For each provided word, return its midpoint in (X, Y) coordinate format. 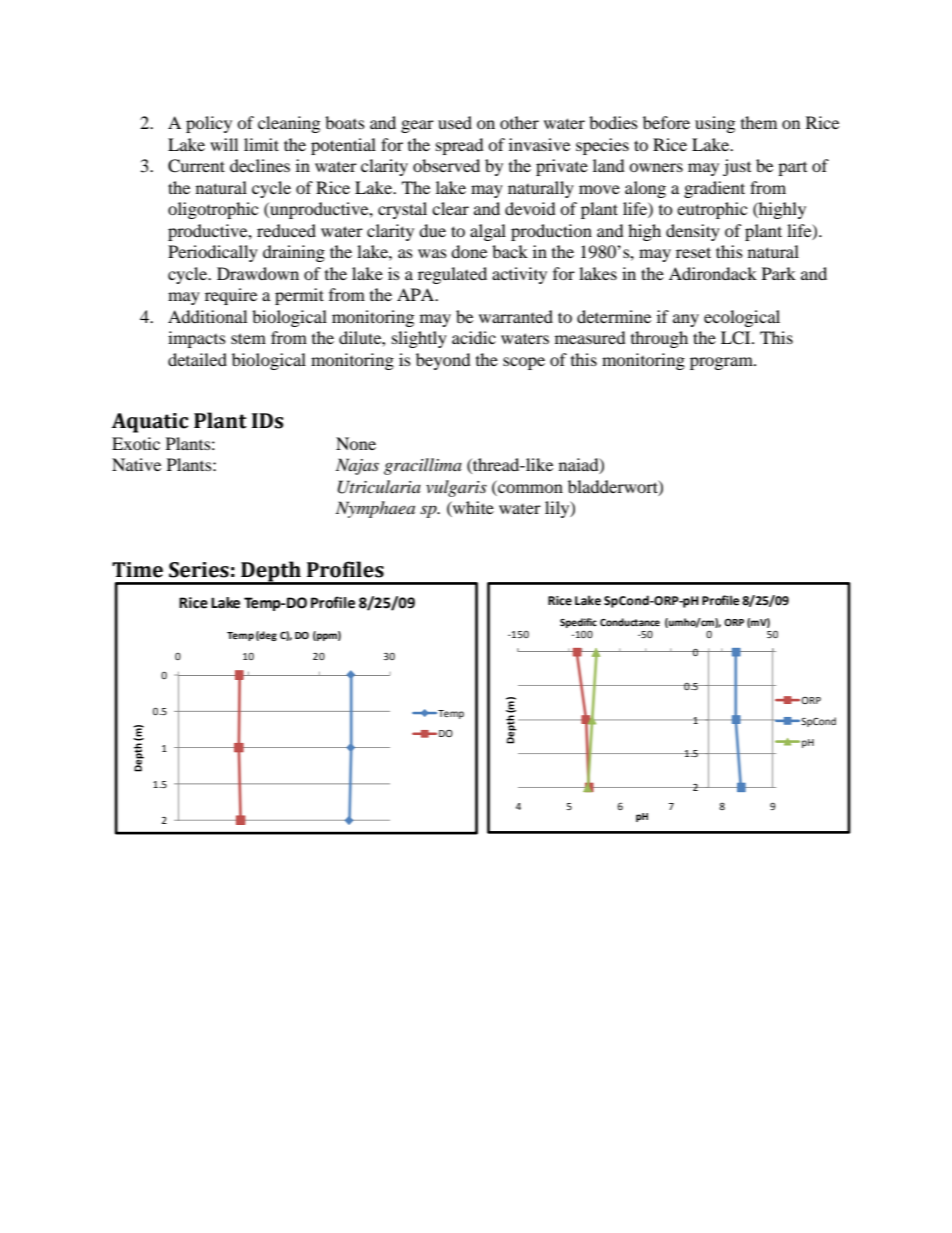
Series (199, 570)
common (529, 490)
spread (460, 146)
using (715, 124)
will (224, 144)
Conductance (630, 622)
